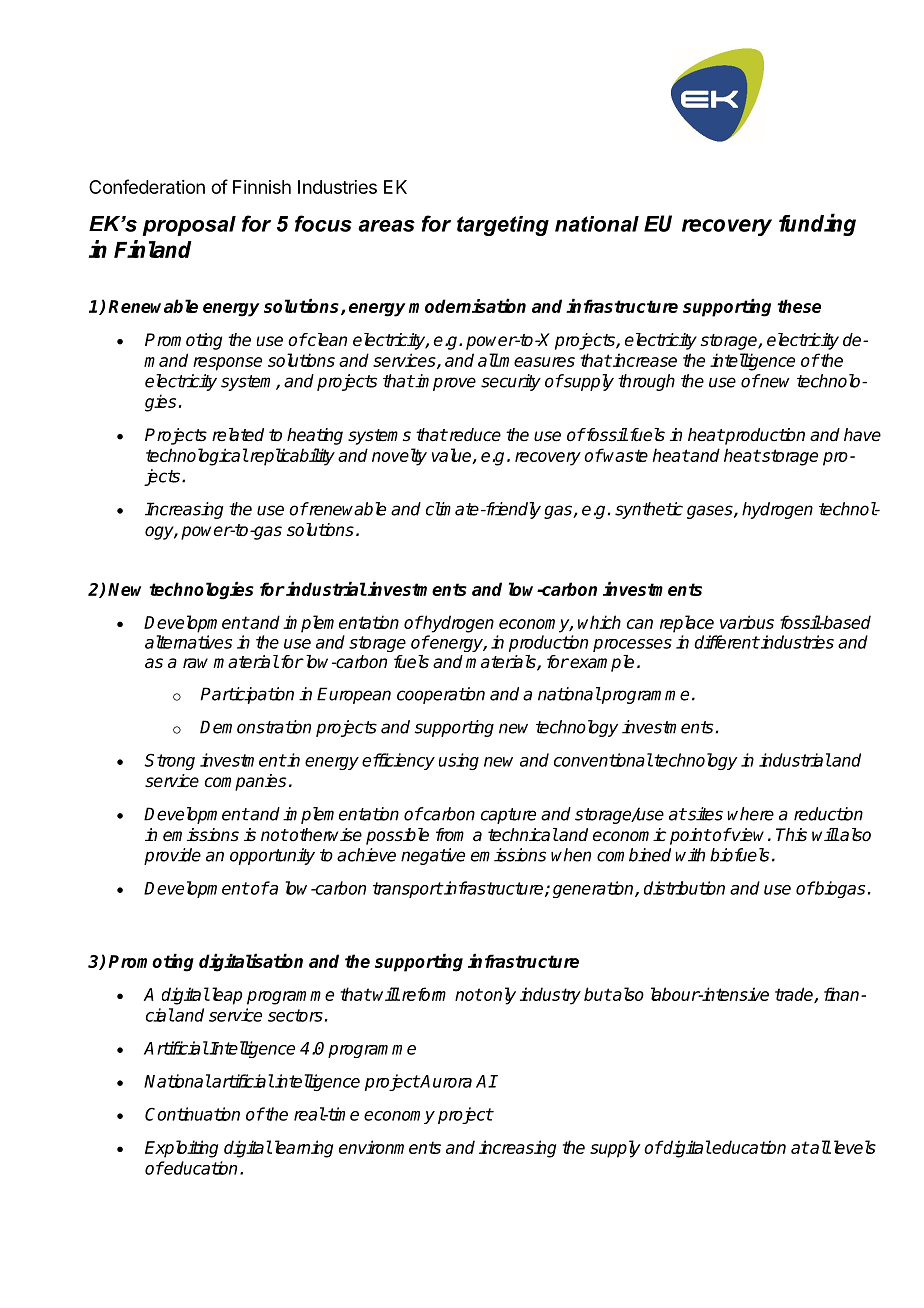 This screenshot has width=924, height=1308. What do you see at coordinates (726, 642) in the screenshot?
I see `different` at bounding box center [726, 642].
